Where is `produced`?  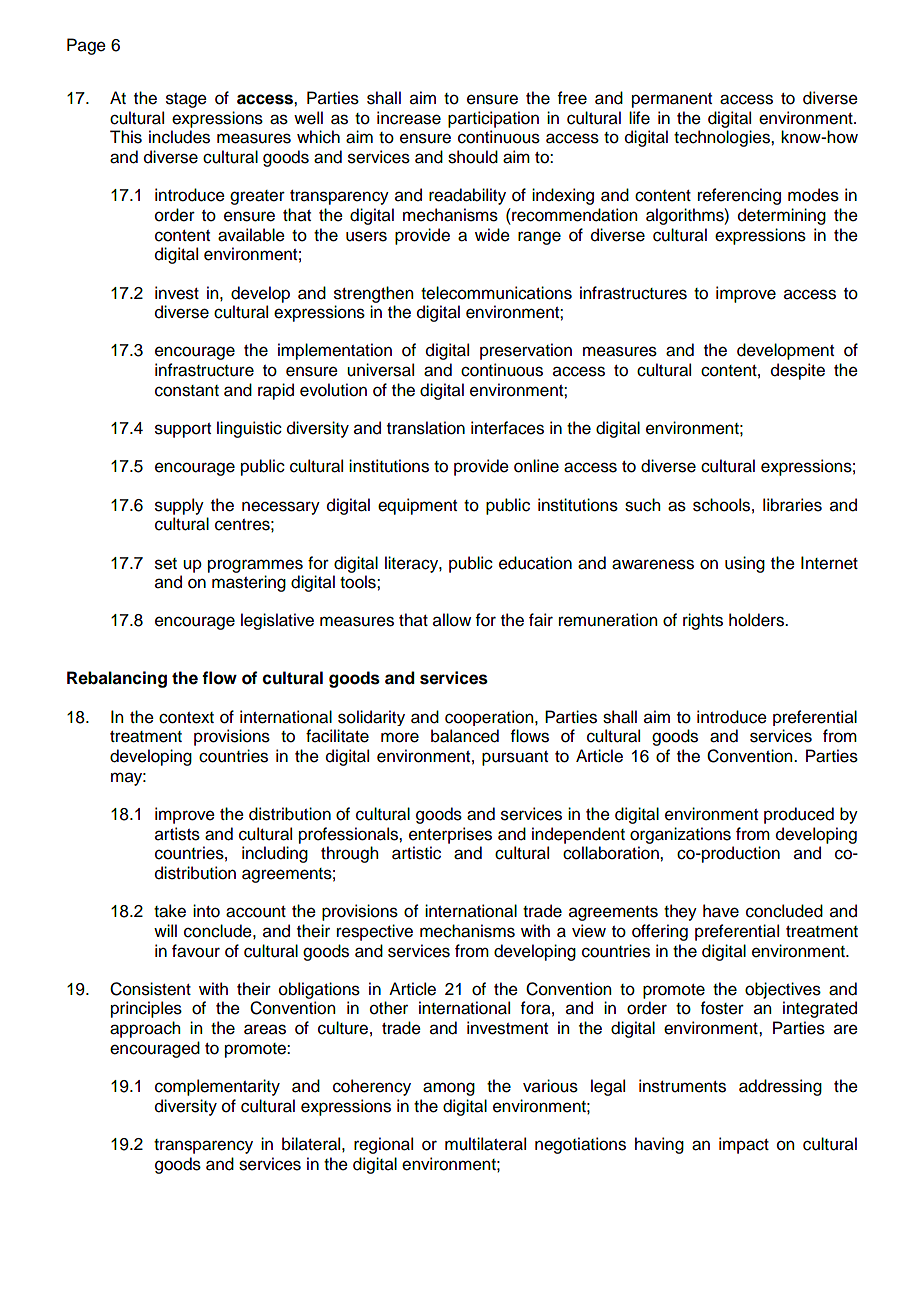 produced is located at coordinates (799, 815).
